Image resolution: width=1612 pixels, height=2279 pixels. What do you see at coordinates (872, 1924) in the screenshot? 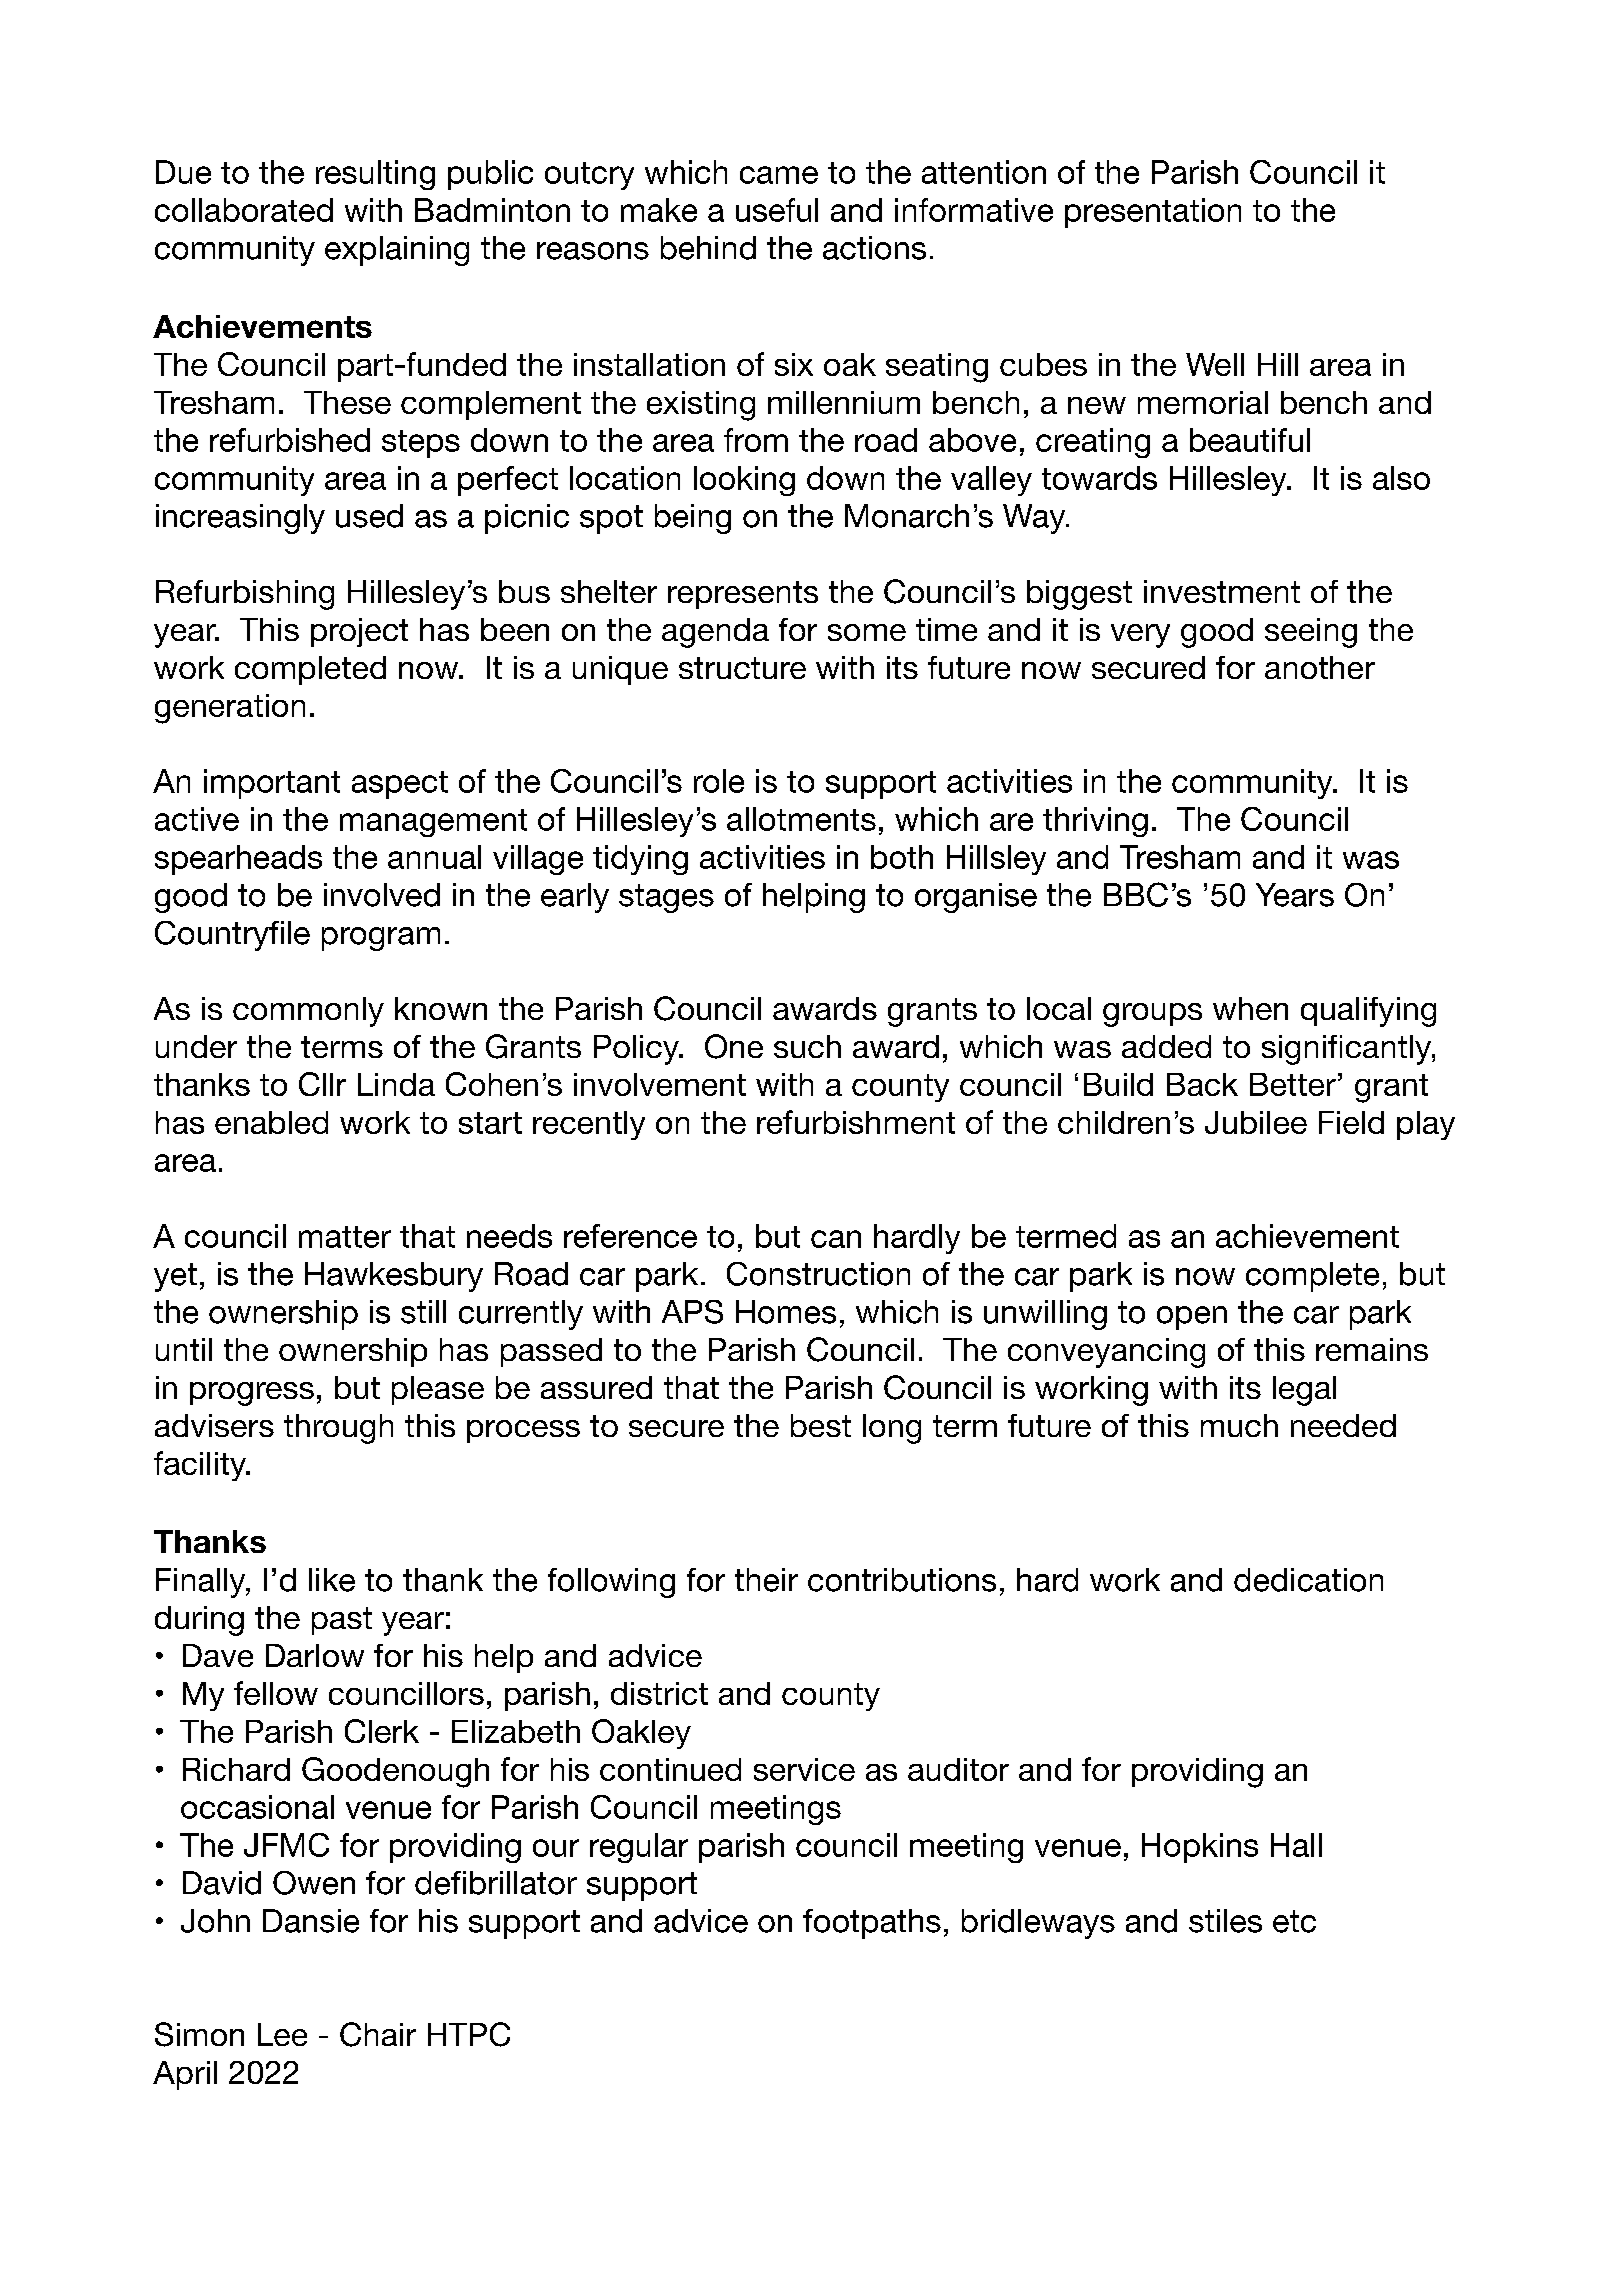
I see `footpaths` at bounding box center [872, 1924].
